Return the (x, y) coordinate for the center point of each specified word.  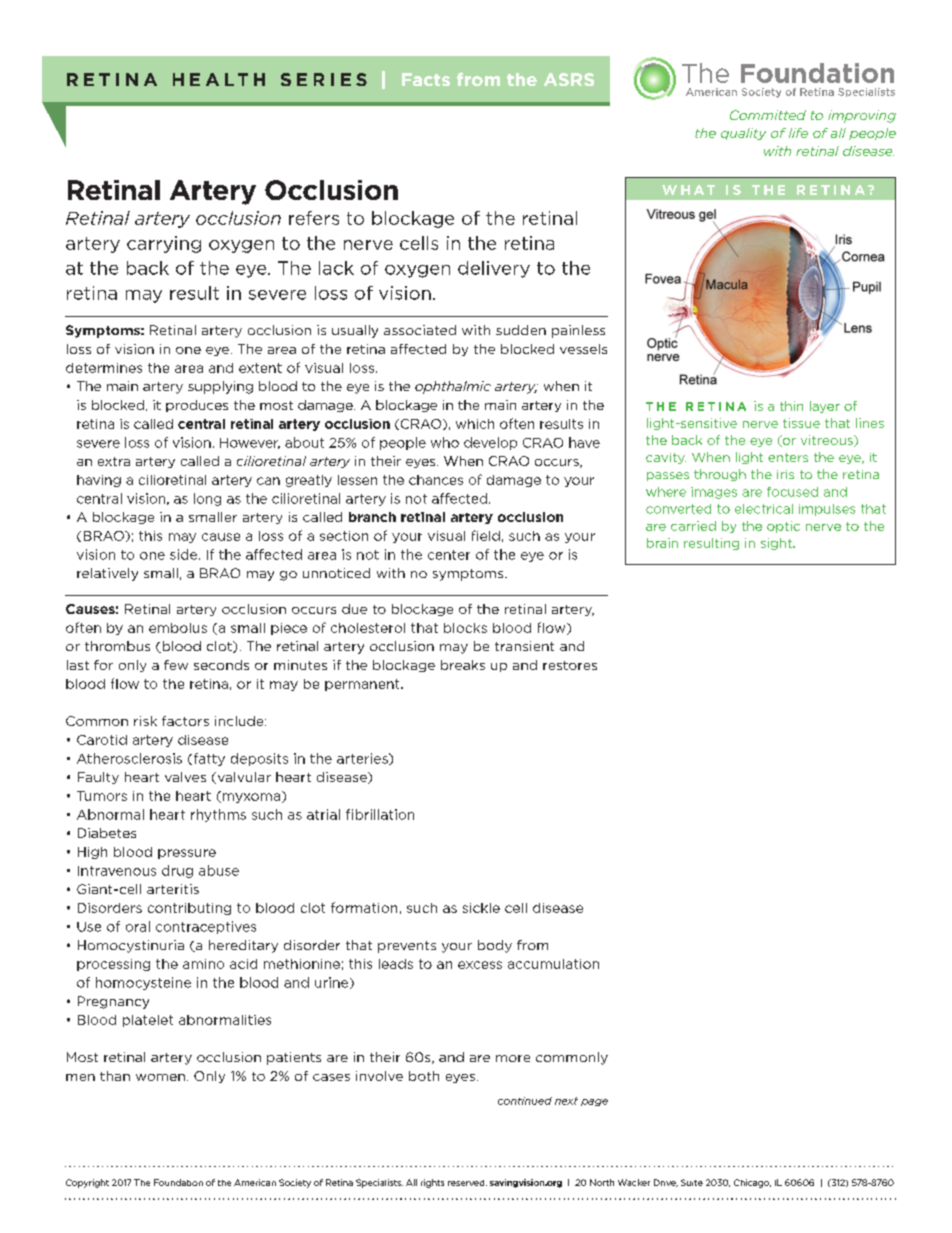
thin (791, 406)
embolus (178, 628)
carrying (164, 244)
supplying (220, 387)
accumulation (553, 964)
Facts (426, 79)
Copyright (87, 1183)
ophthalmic (453, 387)
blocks (465, 628)
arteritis (173, 889)
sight (777, 544)
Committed (768, 115)
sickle (481, 908)
